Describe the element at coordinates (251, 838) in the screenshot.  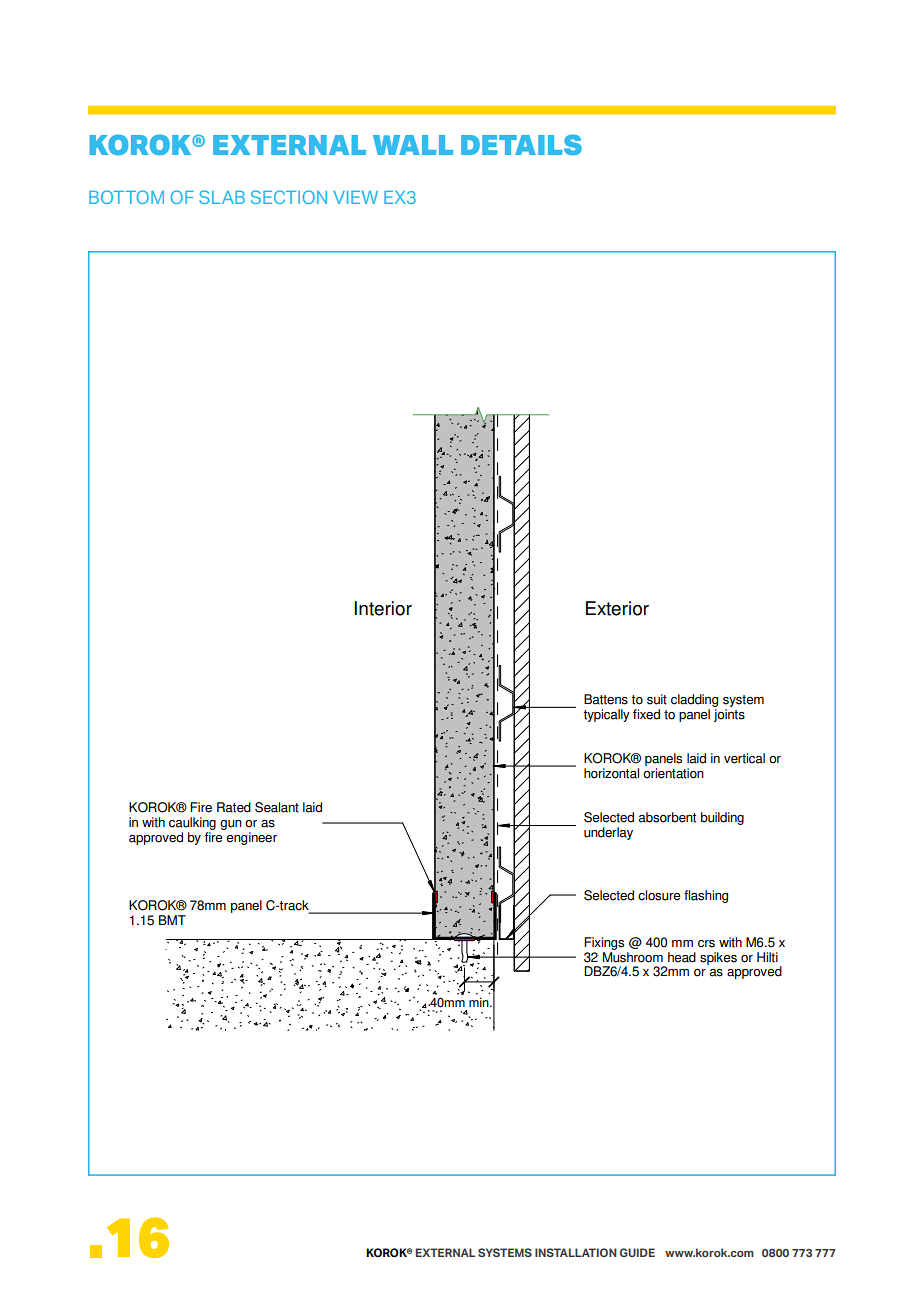
I see `engineer` at that location.
